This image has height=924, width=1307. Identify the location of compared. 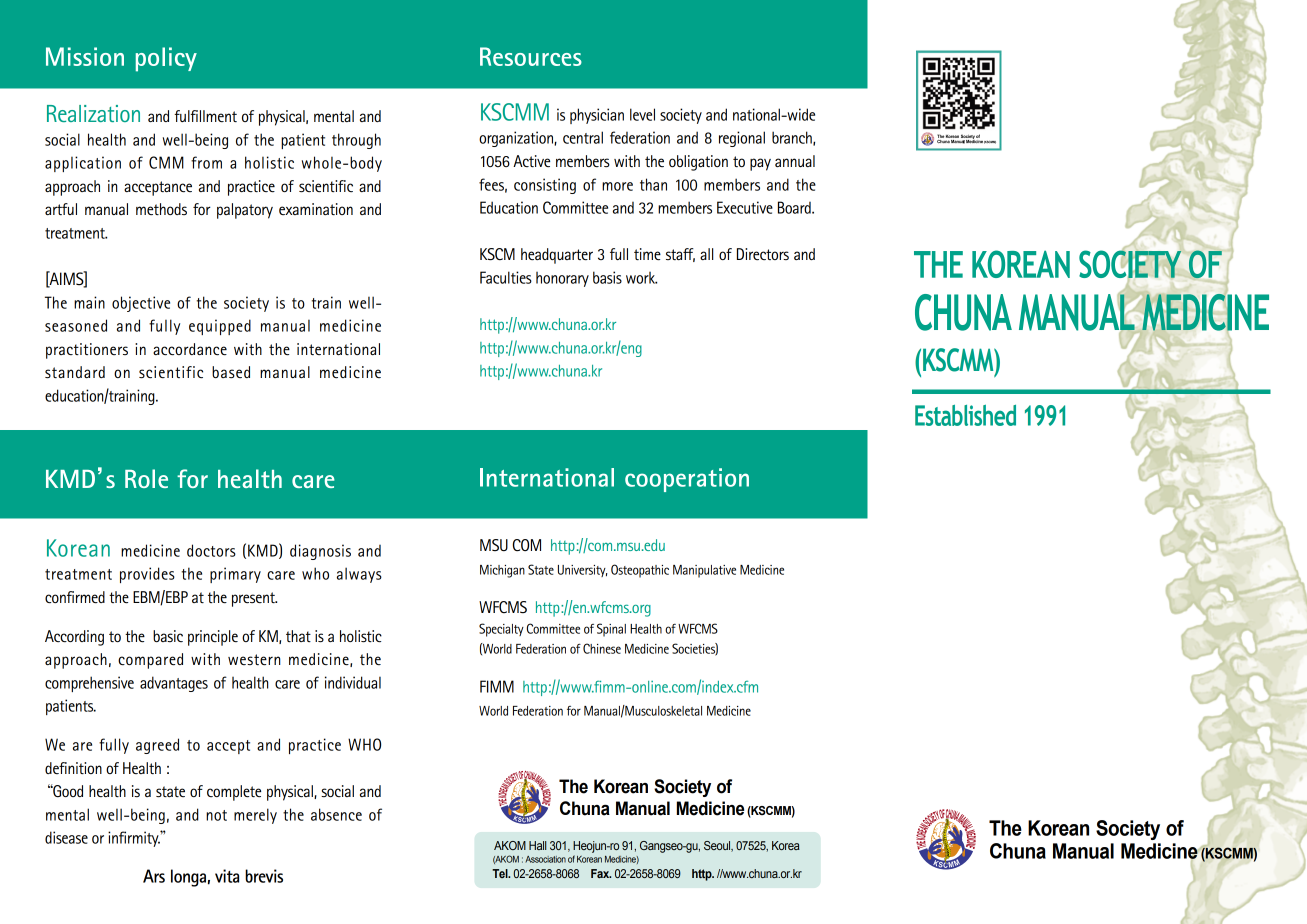
(150, 661).
